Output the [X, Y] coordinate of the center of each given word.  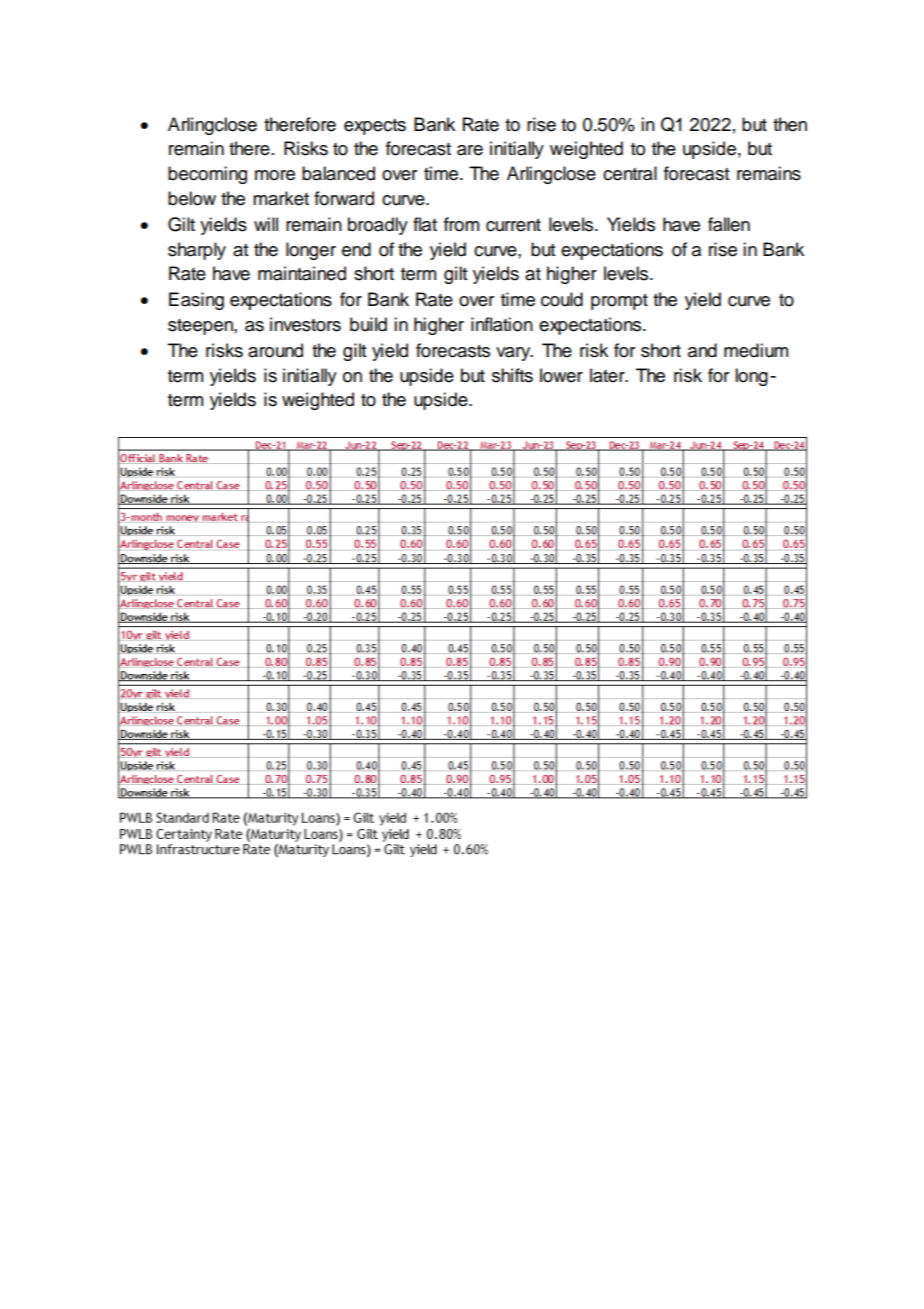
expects [375, 127]
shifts [512, 375]
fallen [729, 224]
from [461, 224]
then [790, 124]
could [562, 299]
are [470, 150]
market [281, 198]
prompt [619, 302]
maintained [302, 273]
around [275, 350]
